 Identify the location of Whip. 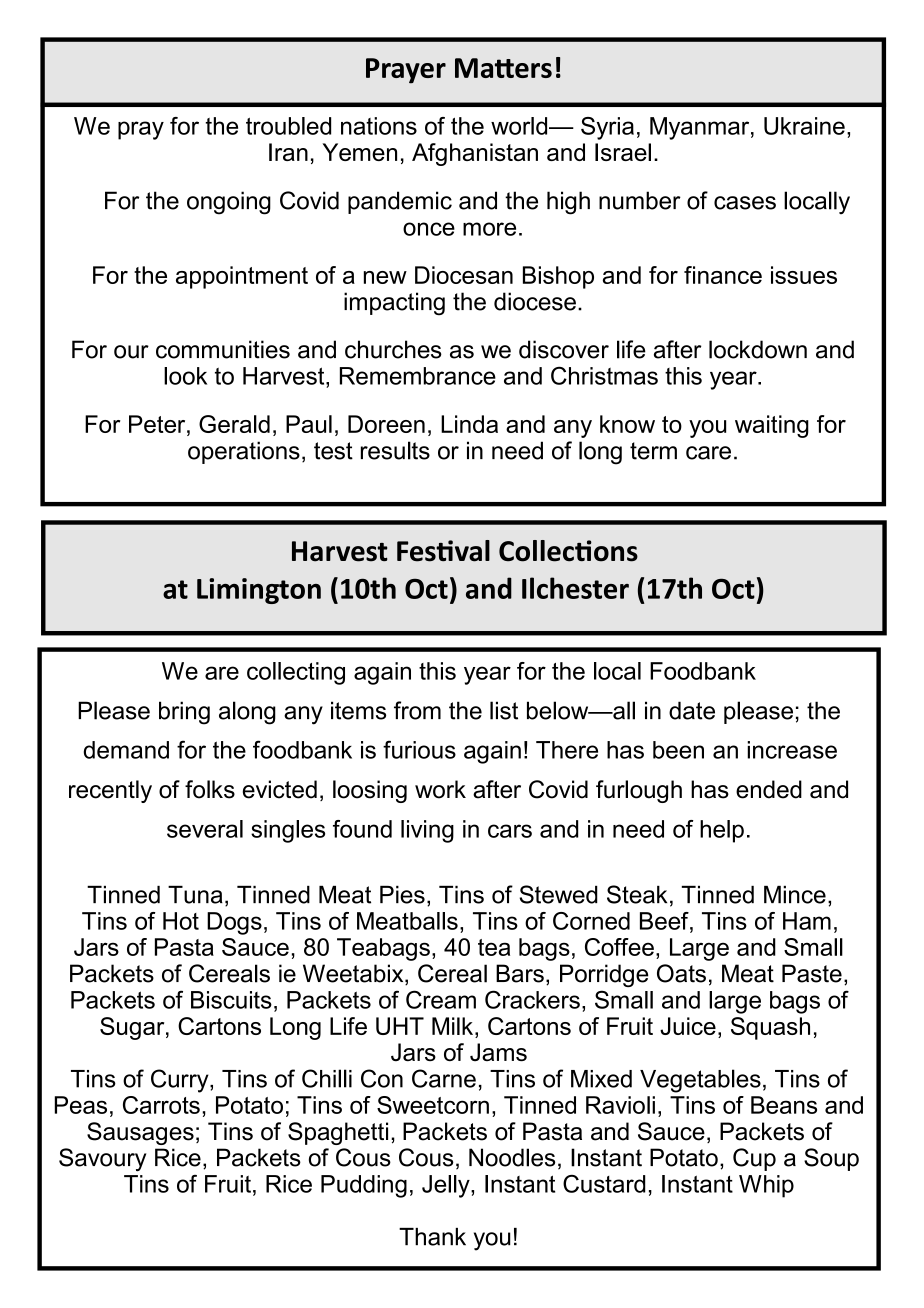
(766, 1186).
